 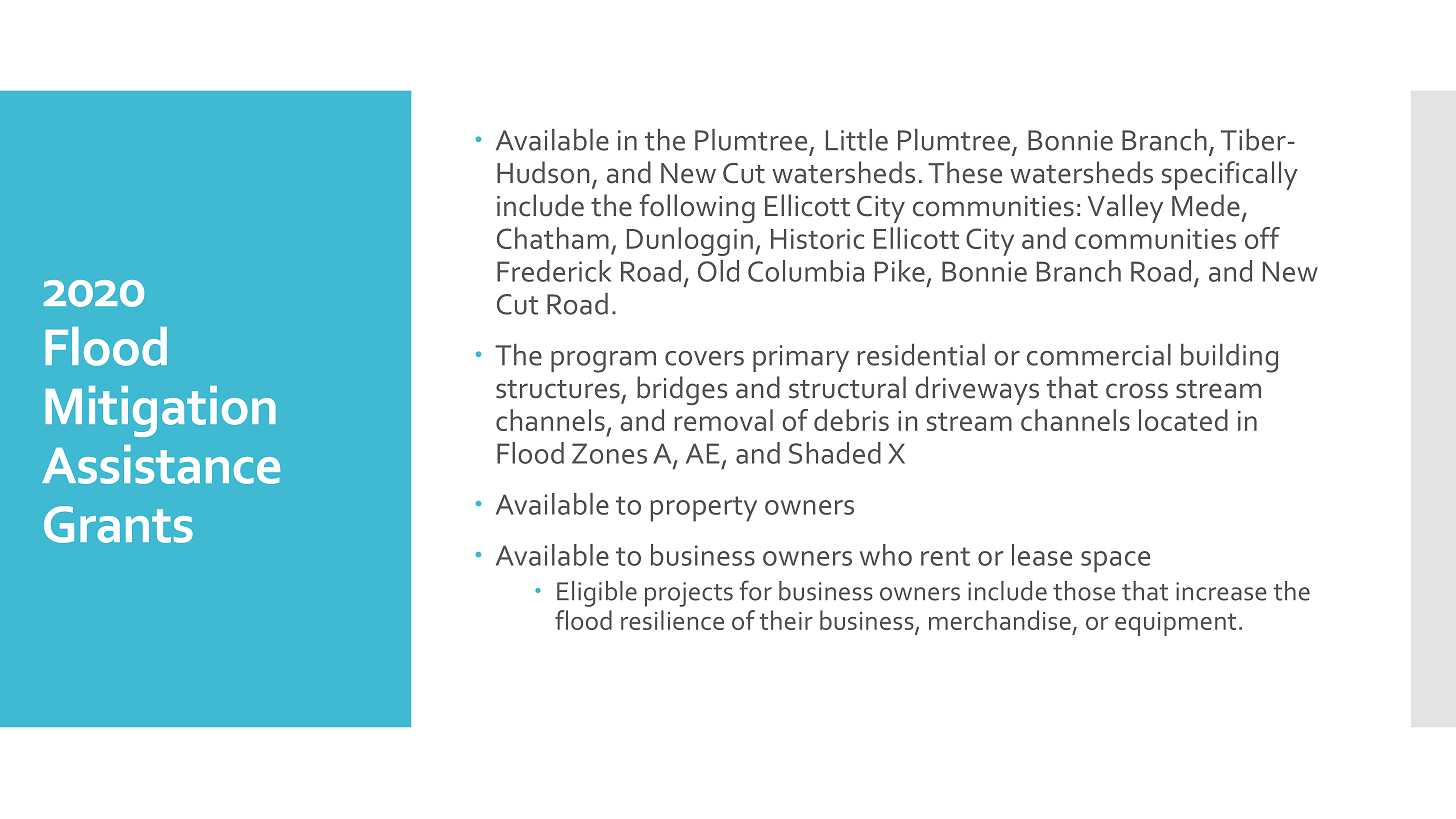 I want to click on resilience, so click(x=672, y=620).
